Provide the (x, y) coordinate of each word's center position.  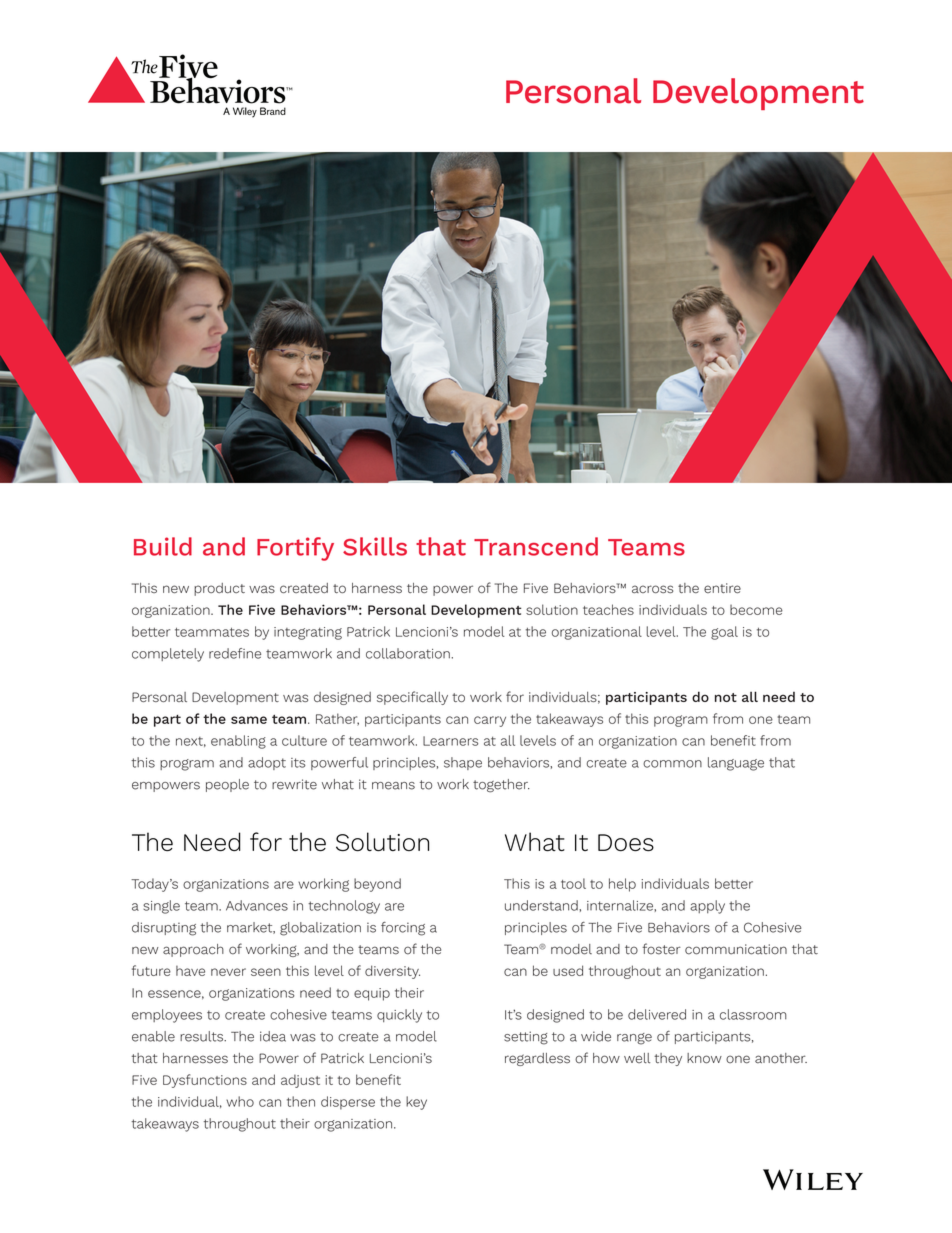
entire (722, 588)
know (704, 1058)
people (227, 785)
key (416, 1103)
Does (626, 842)
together (501, 786)
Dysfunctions (205, 1081)
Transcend (536, 546)
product (219, 589)
